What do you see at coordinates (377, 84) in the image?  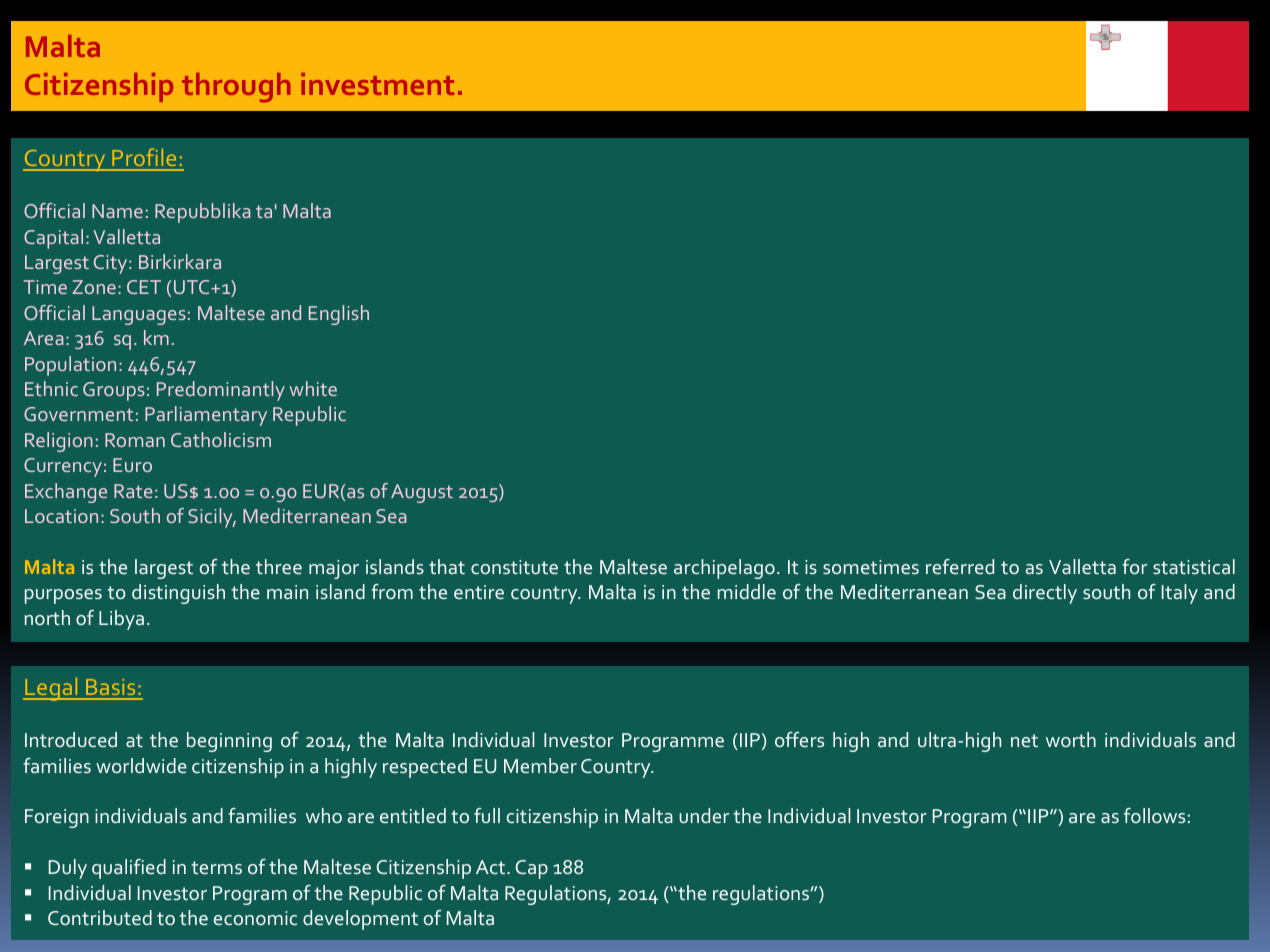 I see `investment` at bounding box center [377, 84].
